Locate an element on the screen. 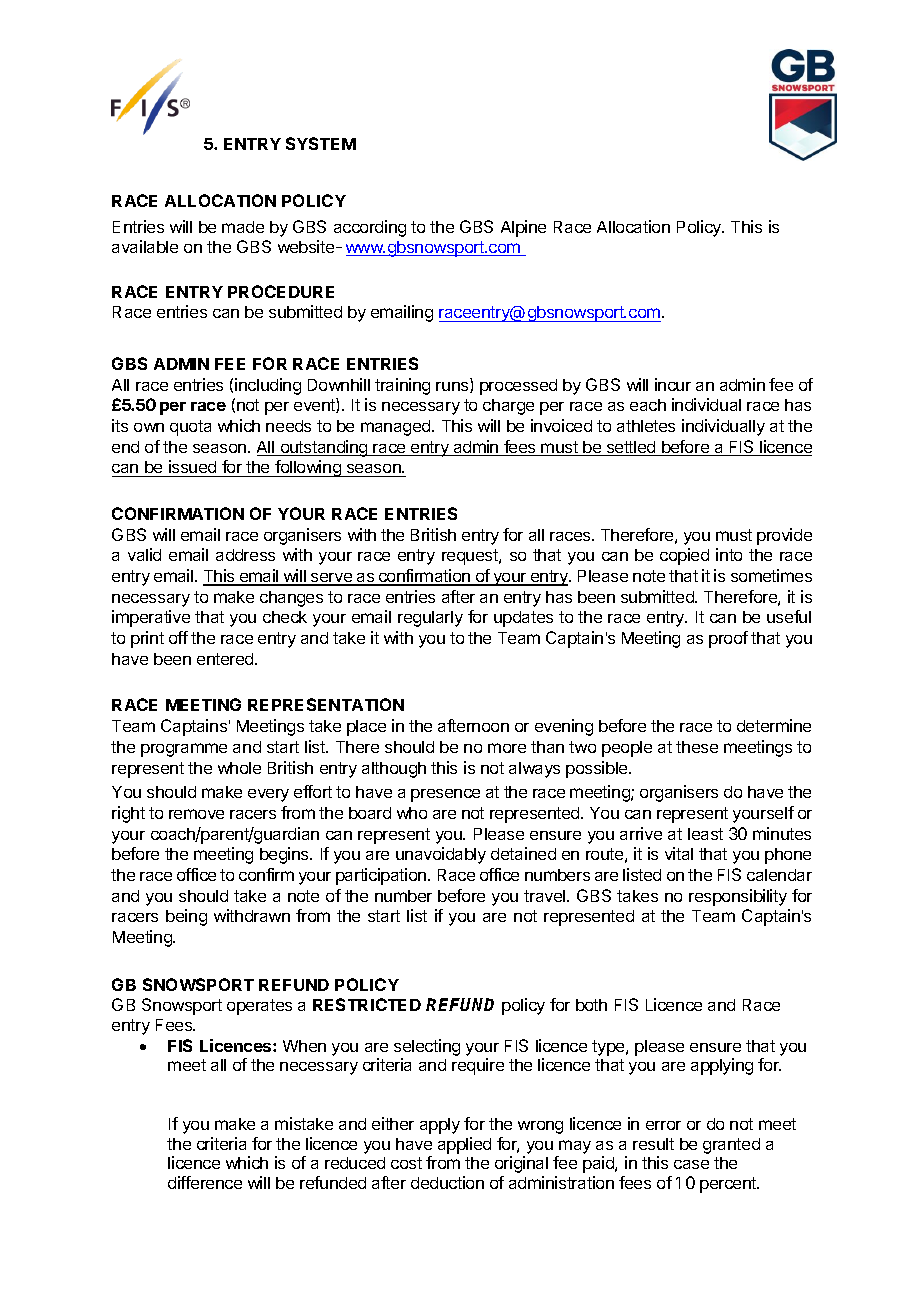 The image size is (924, 1308). unavoidably is located at coordinates (441, 855).
